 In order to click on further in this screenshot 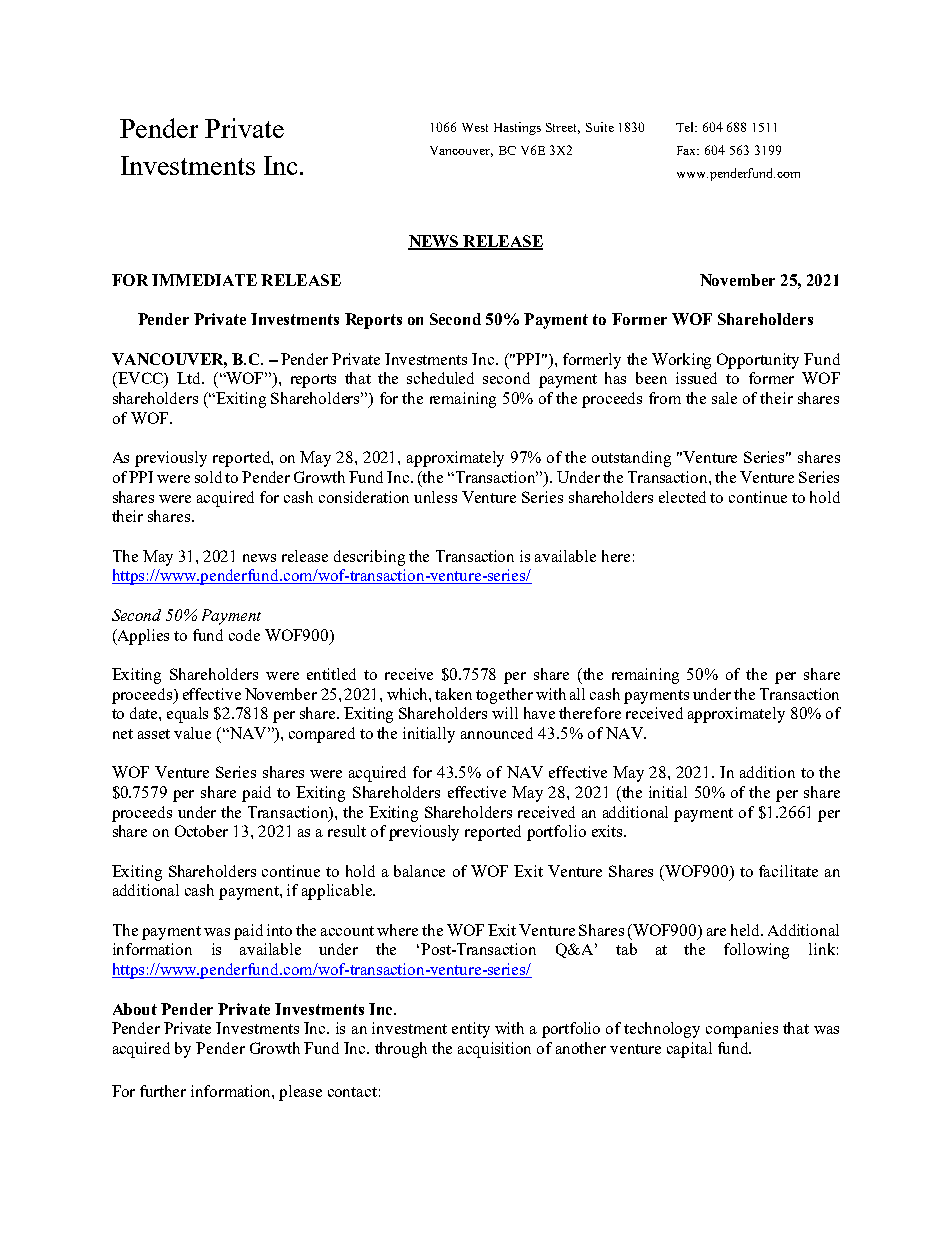, I will do `click(163, 1091)`.
